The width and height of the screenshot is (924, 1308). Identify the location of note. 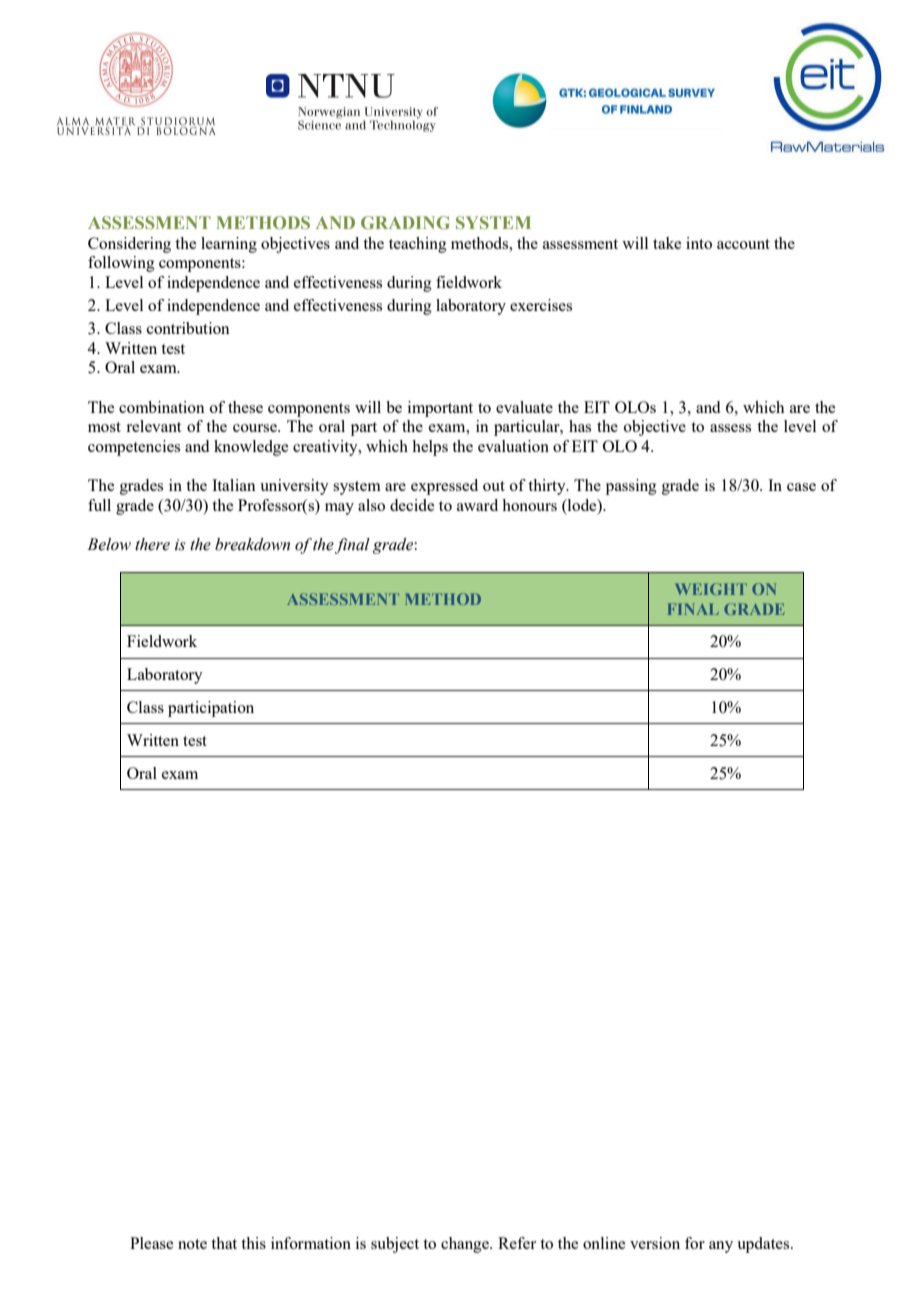
(192, 1244).
